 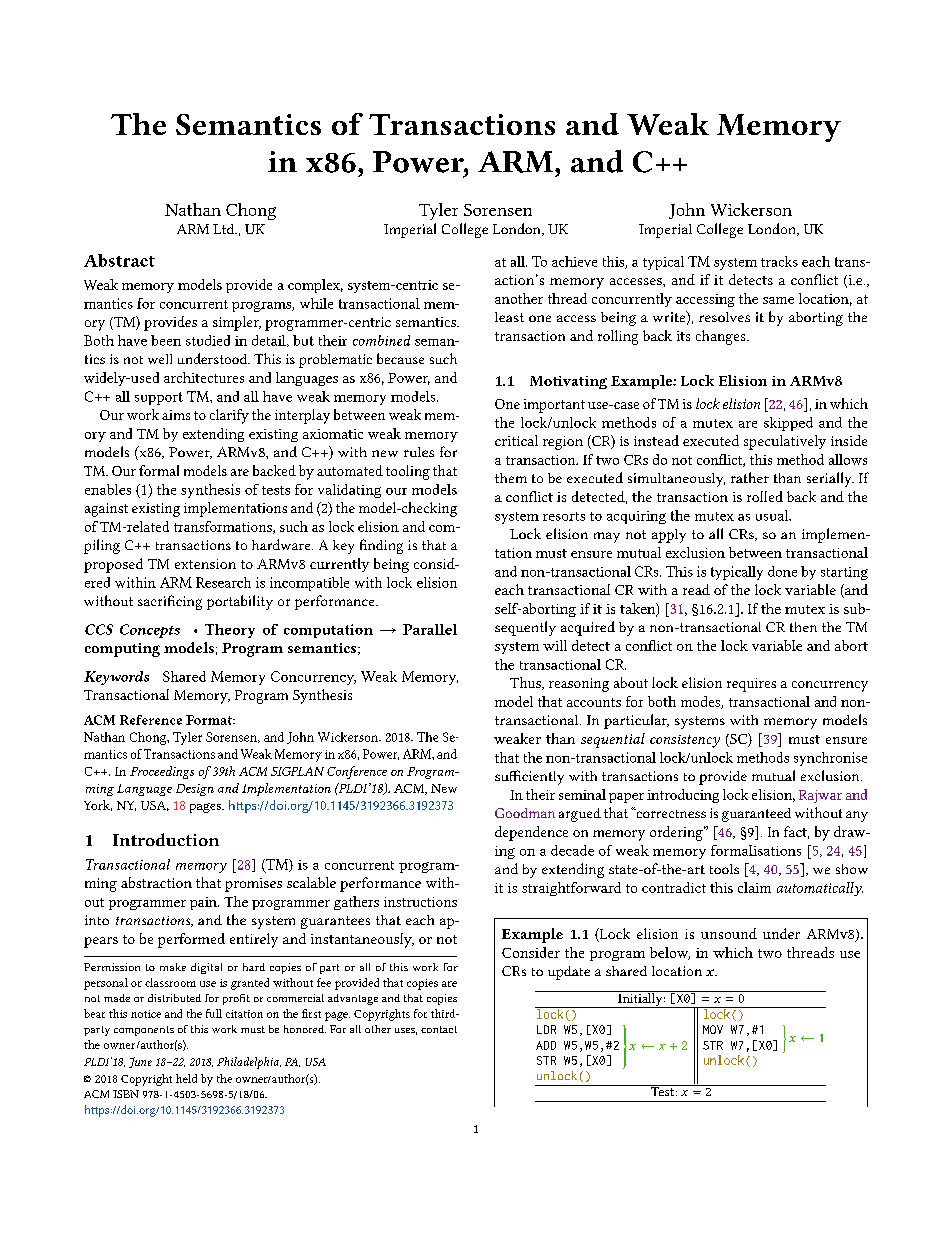 What do you see at coordinates (186, 1078) in the image?
I see `held` at bounding box center [186, 1078].
